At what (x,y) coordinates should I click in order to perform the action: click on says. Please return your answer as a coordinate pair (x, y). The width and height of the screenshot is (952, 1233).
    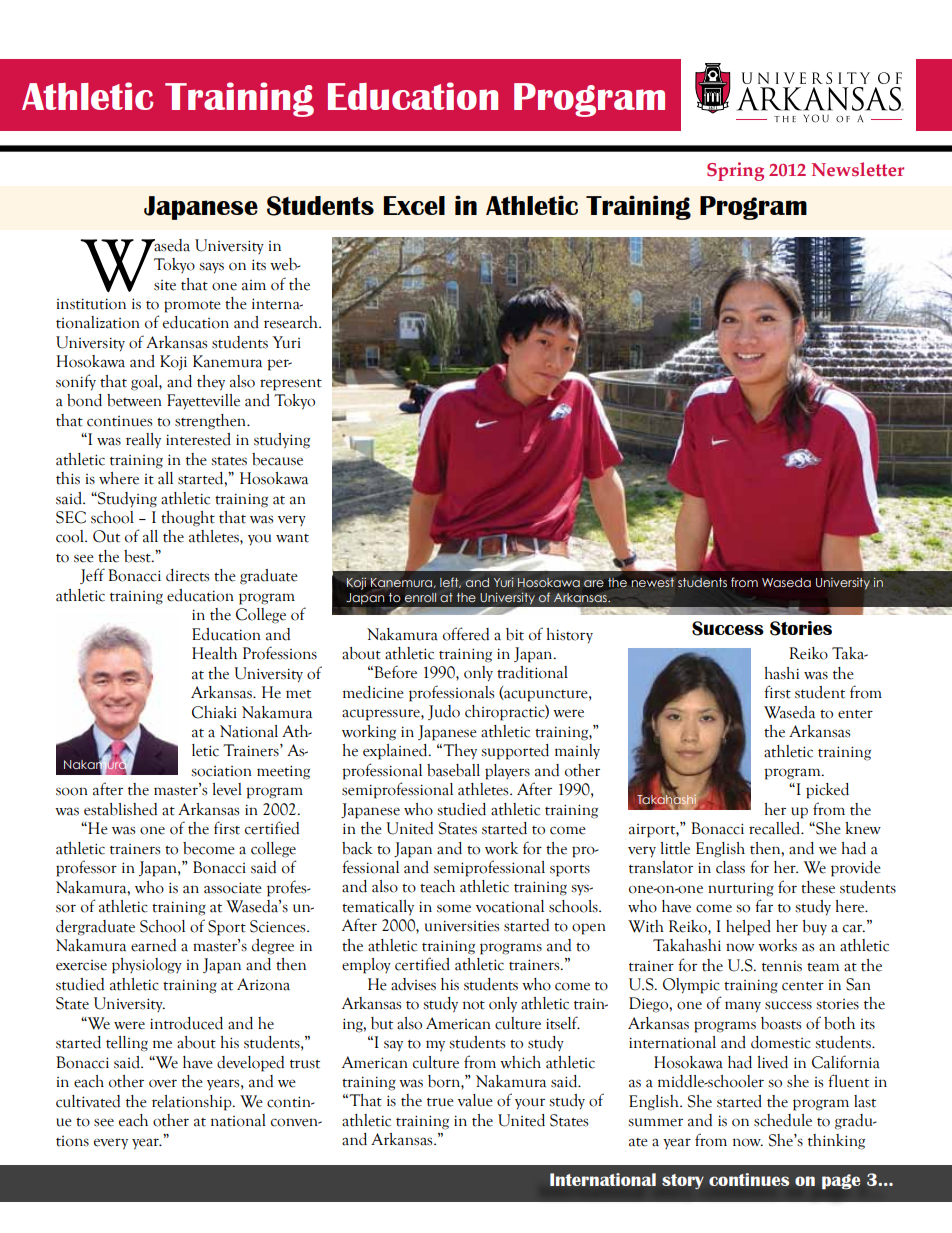
    Looking at the image, I should click on (211, 267).
